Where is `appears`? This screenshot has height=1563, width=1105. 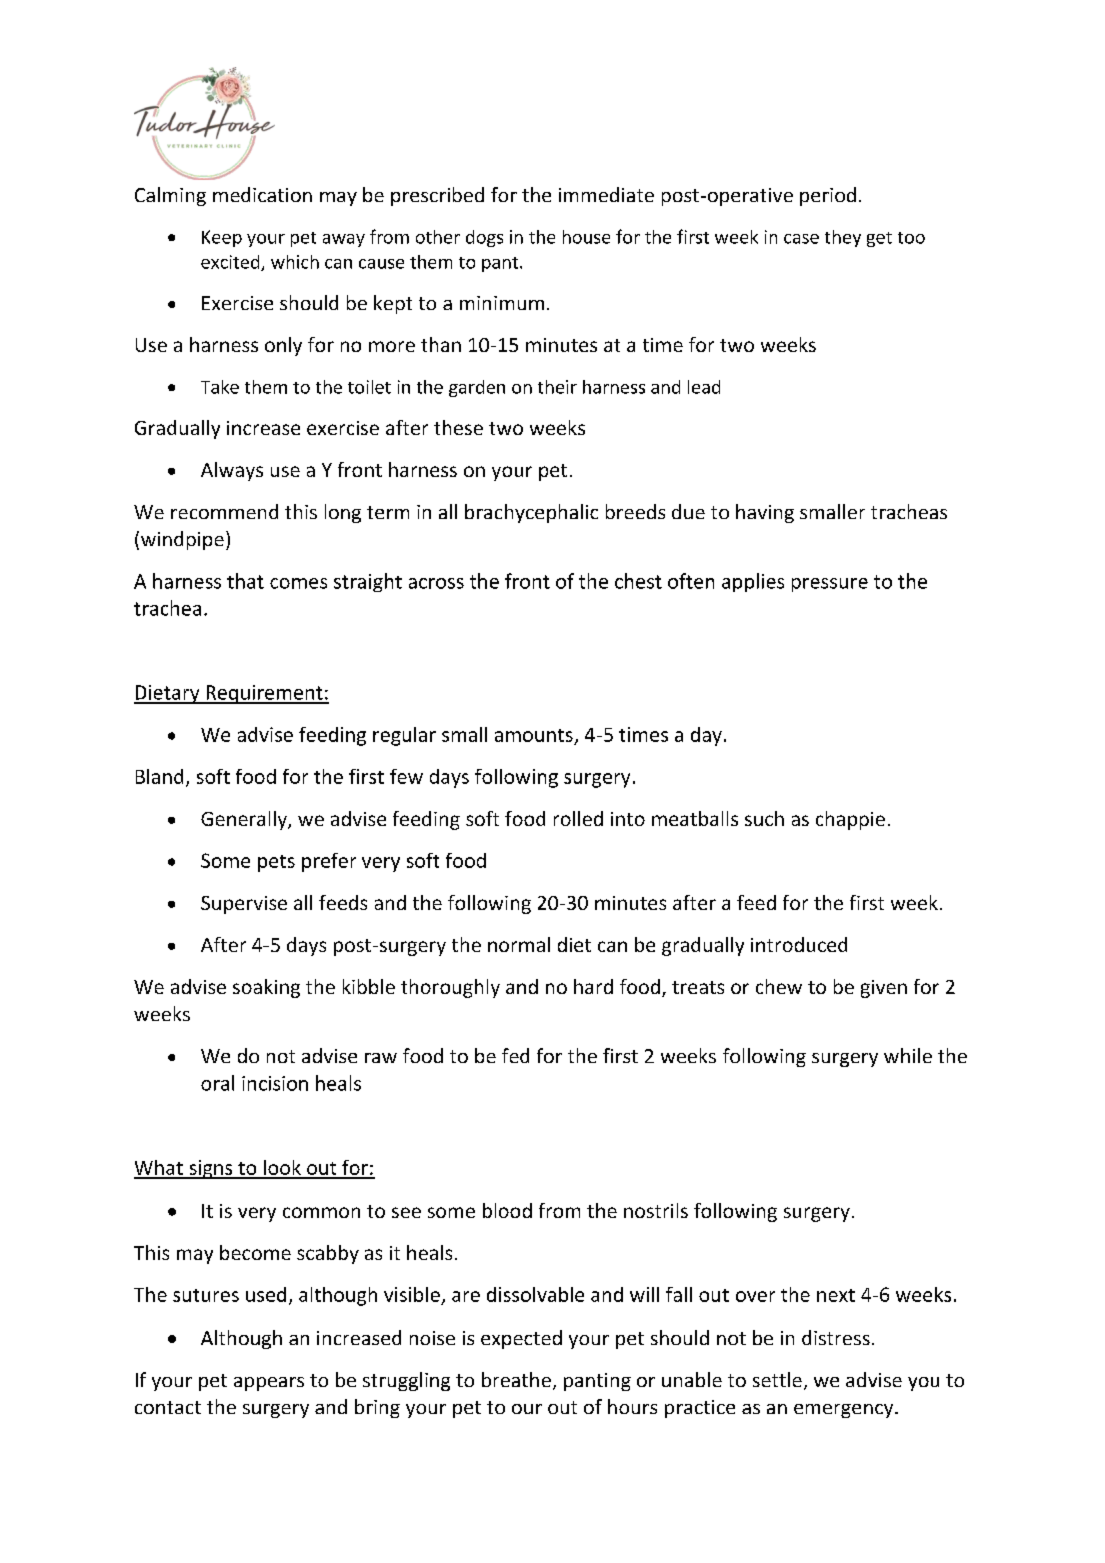
appears is located at coordinates (269, 1384).
